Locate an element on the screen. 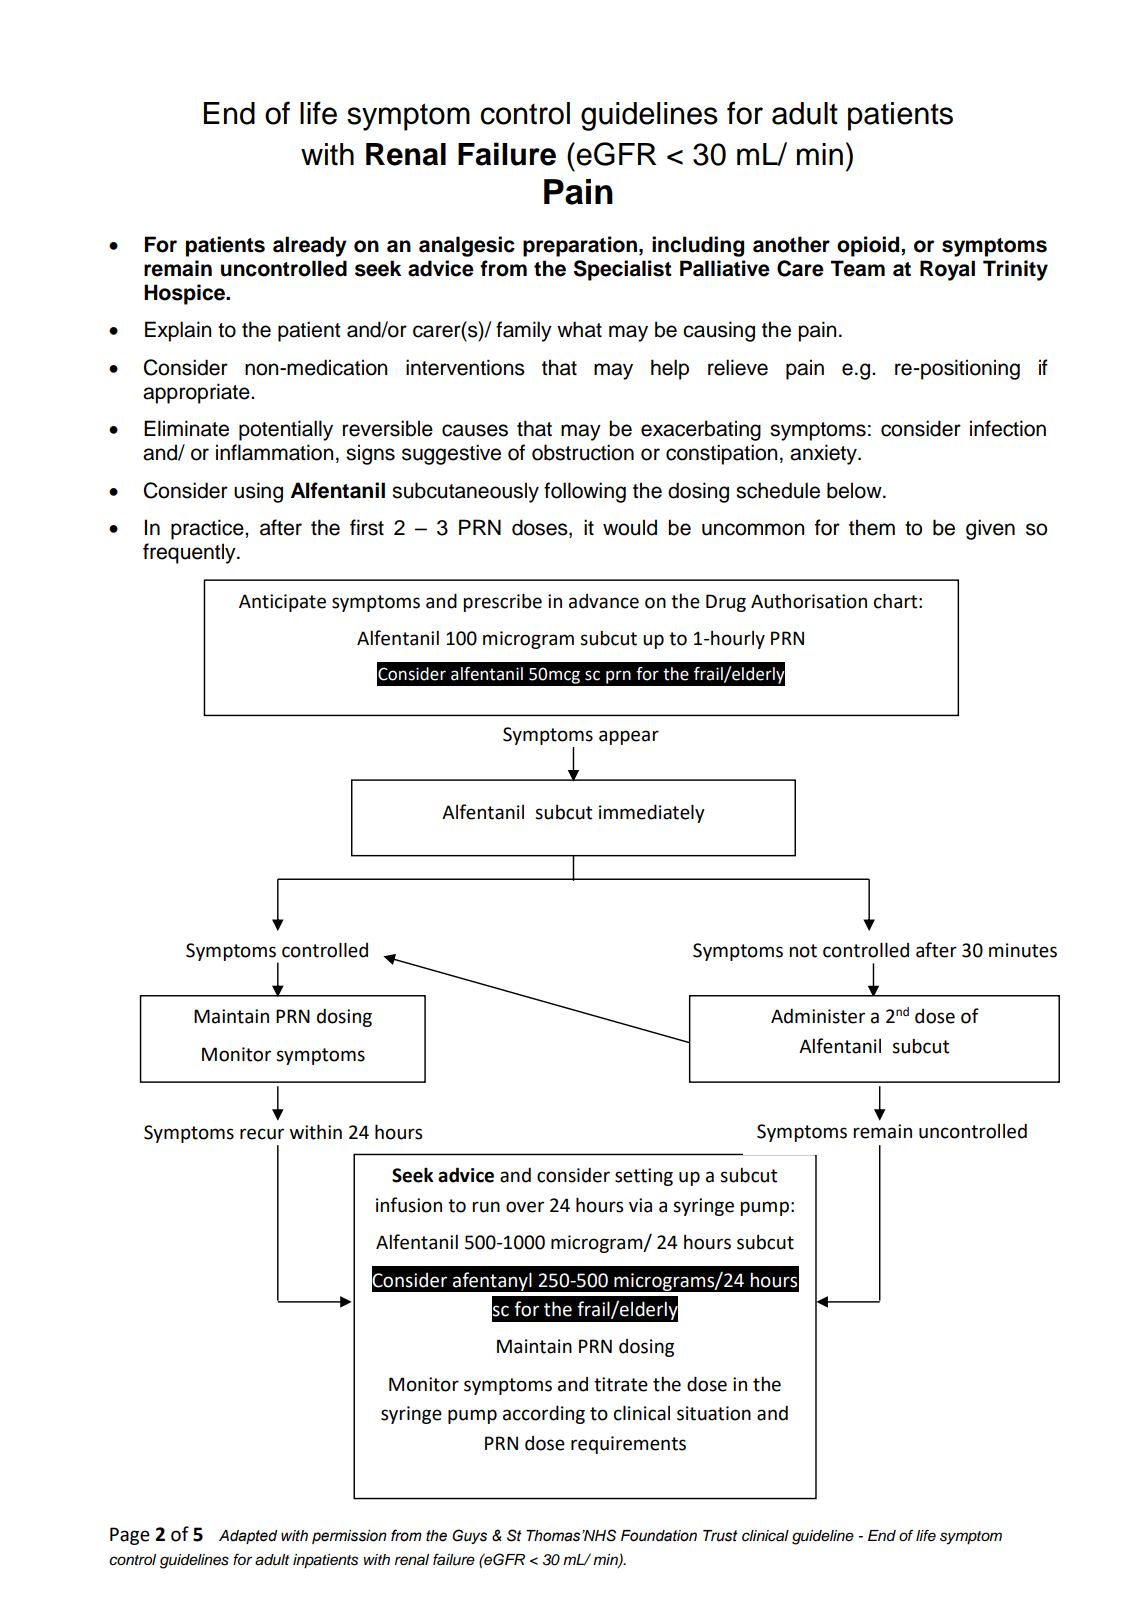 This screenshot has width=1143, height=1616. Trust is located at coordinates (720, 1536).
